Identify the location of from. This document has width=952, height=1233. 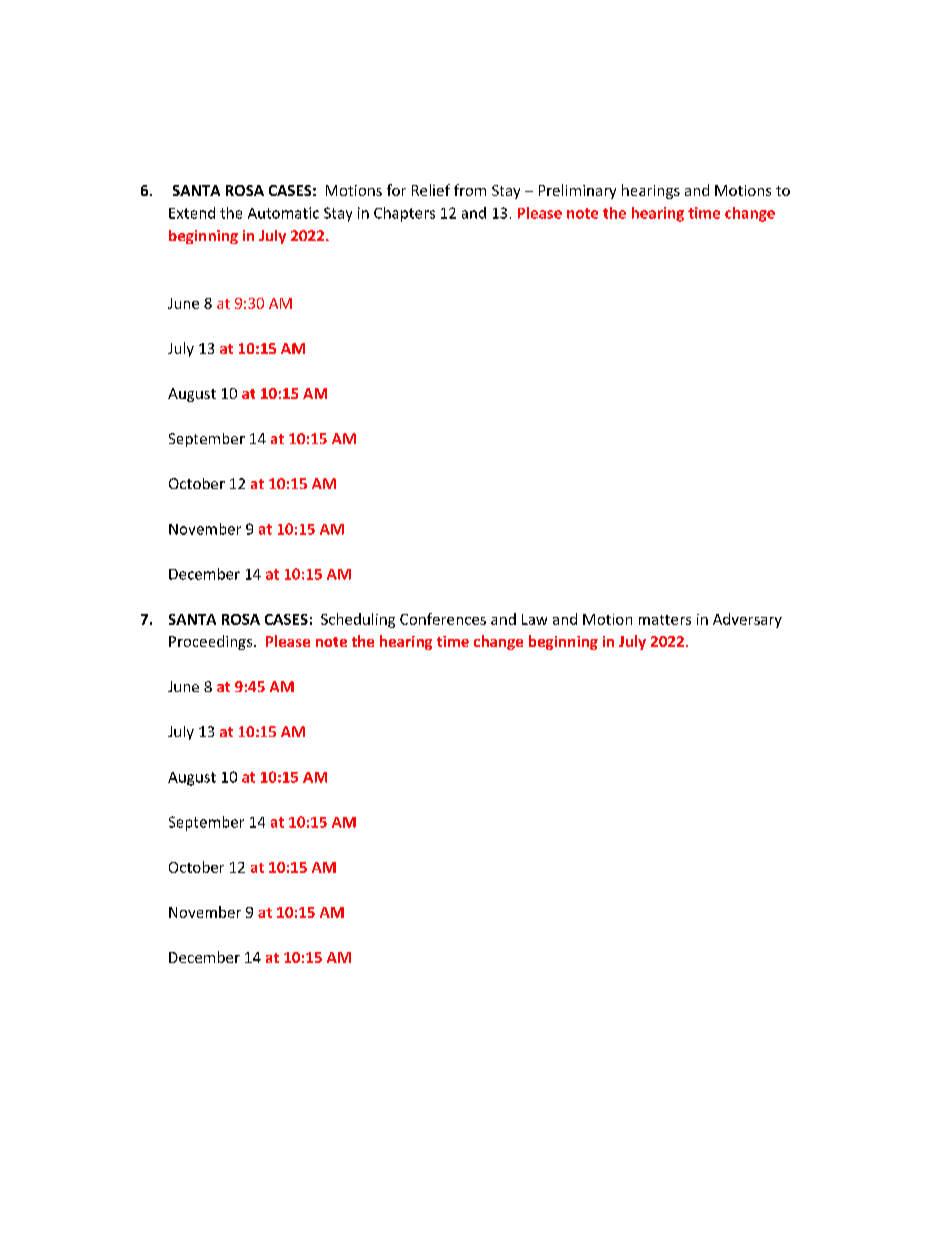
(470, 190).
